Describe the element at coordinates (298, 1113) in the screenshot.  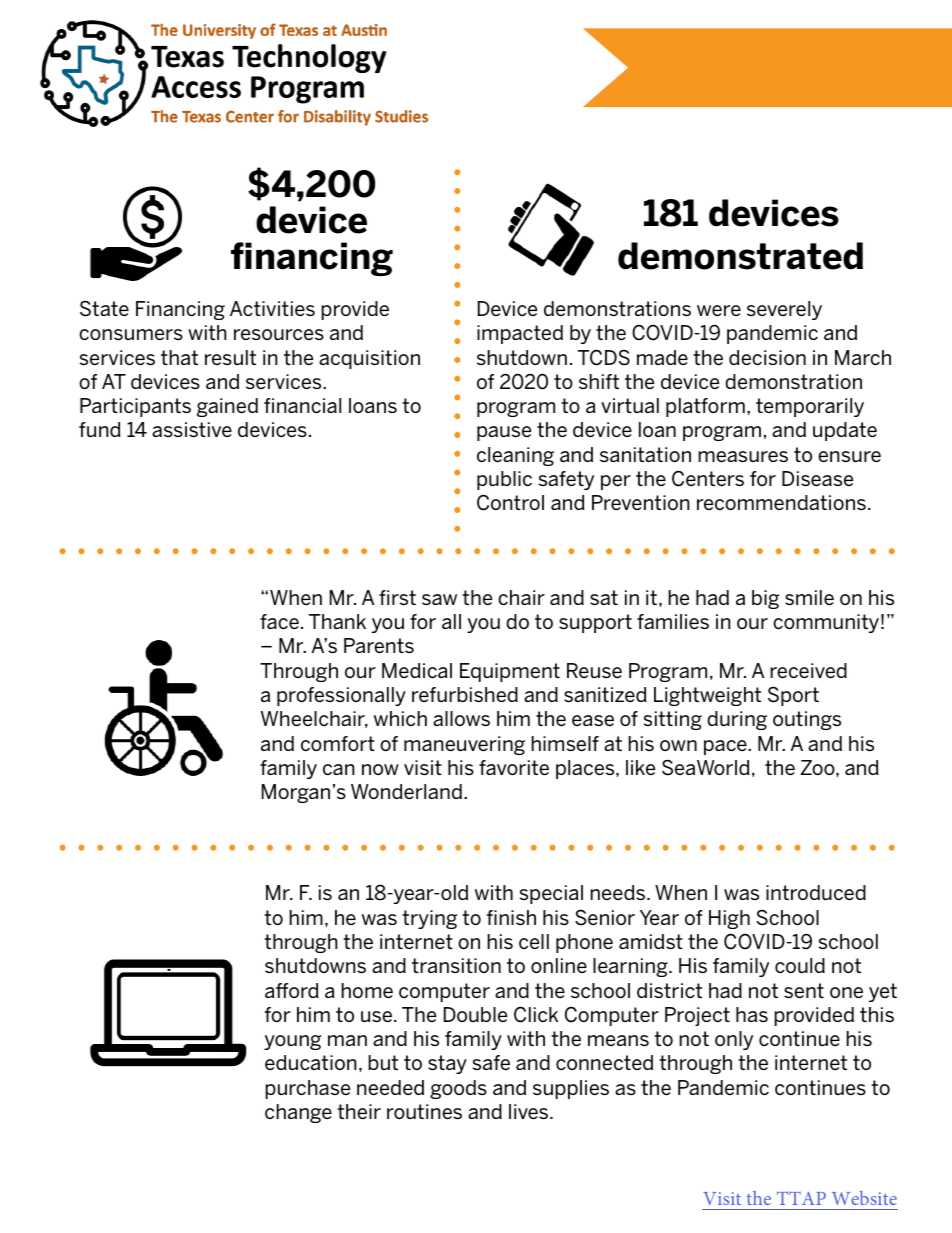
I see `change` at that location.
